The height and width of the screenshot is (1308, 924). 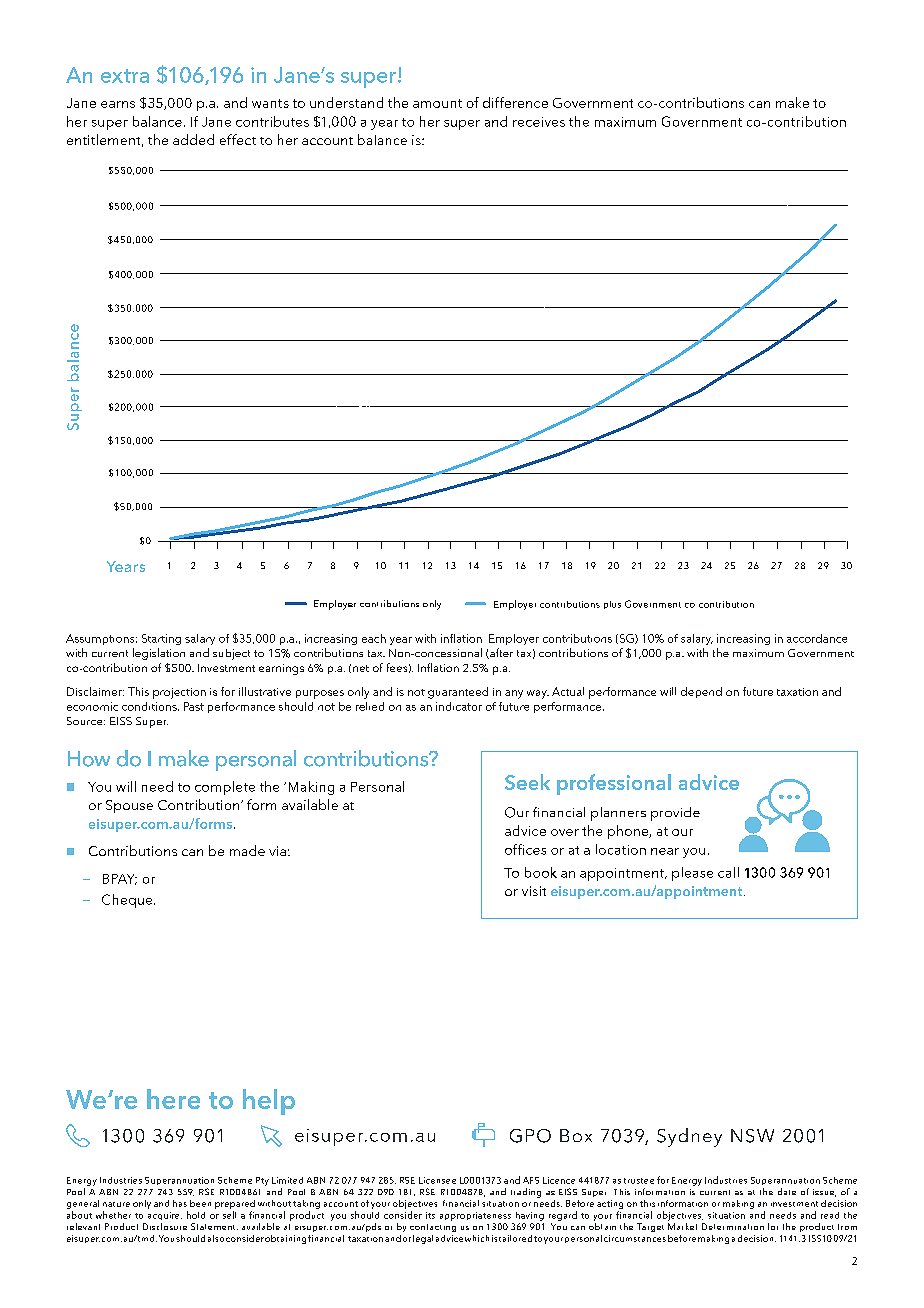 What do you see at coordinates (437, 103) in the screenshot?
I see `amount` at bounding box center [437, 103].
